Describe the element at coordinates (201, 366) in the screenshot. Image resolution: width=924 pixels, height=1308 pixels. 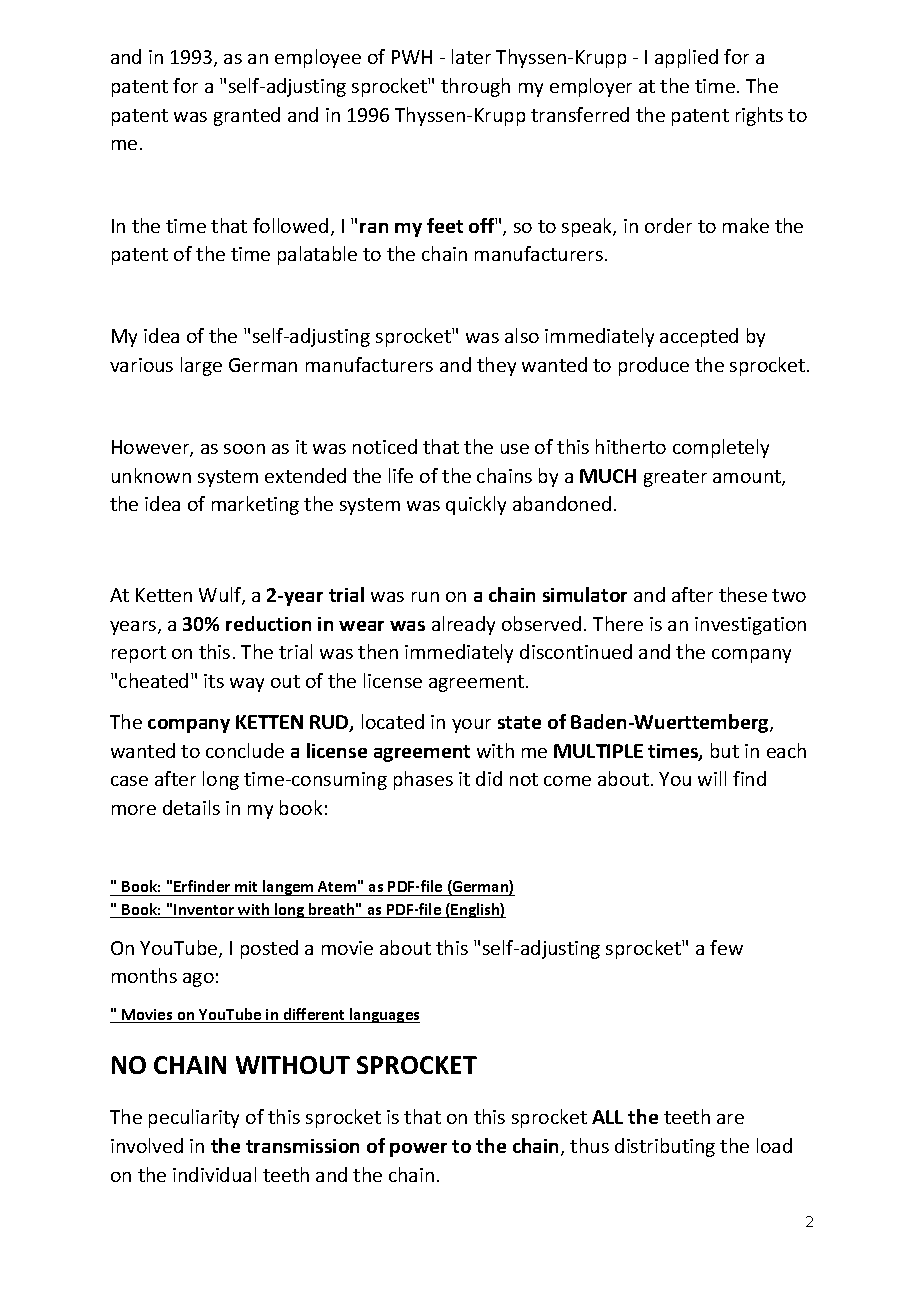
I see `large` at that location.
